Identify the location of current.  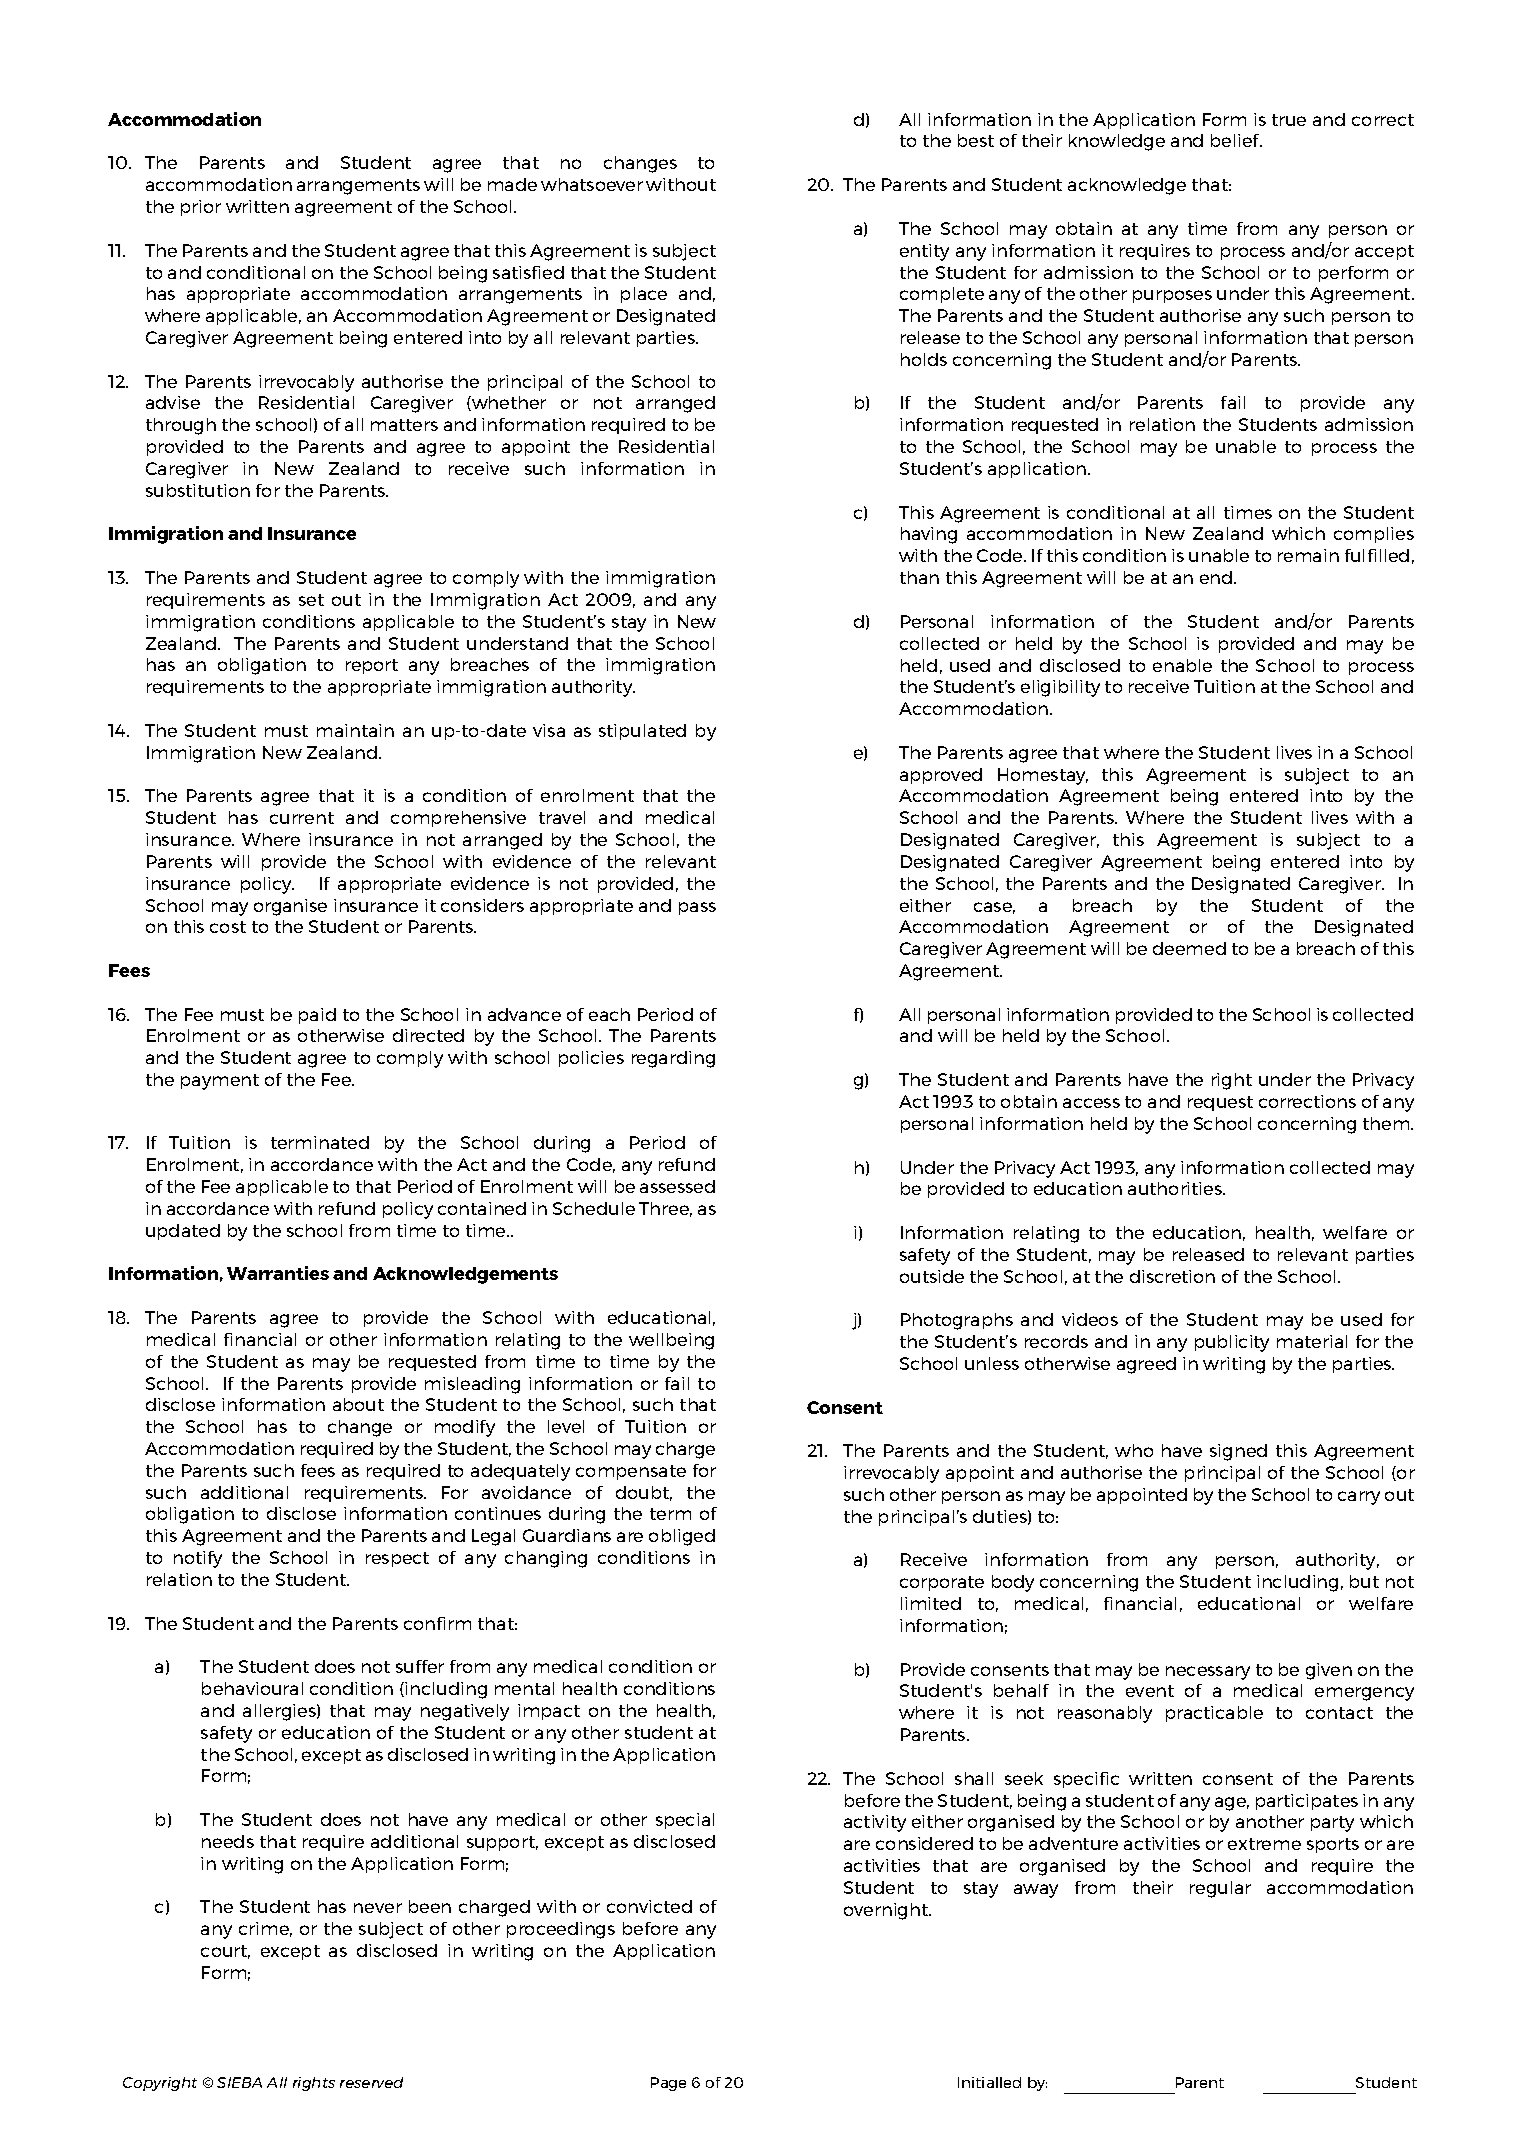
(302, 818).
